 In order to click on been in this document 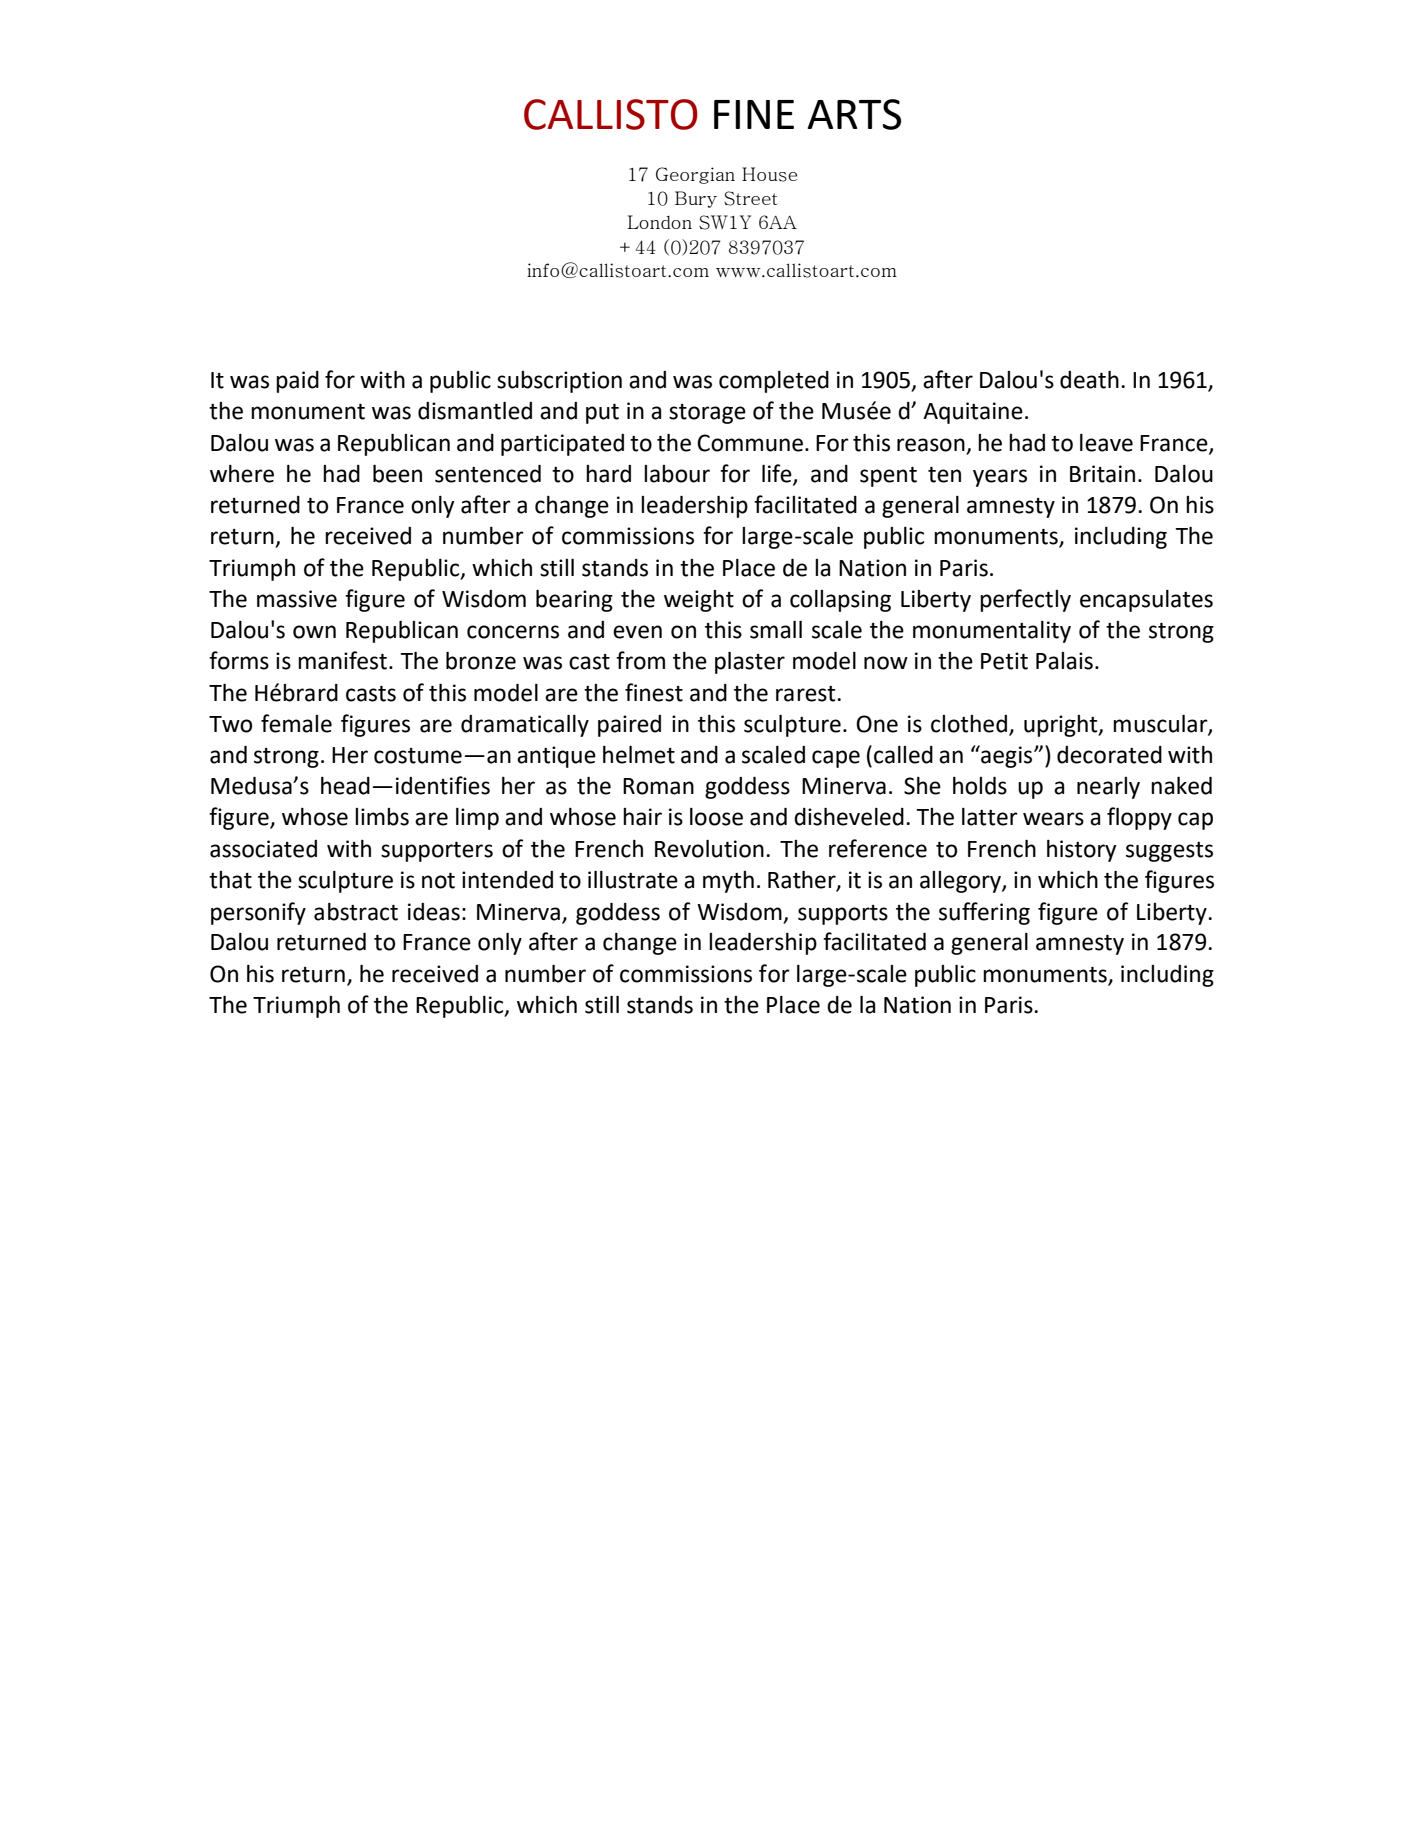, I will do `click(397, 474)`.
